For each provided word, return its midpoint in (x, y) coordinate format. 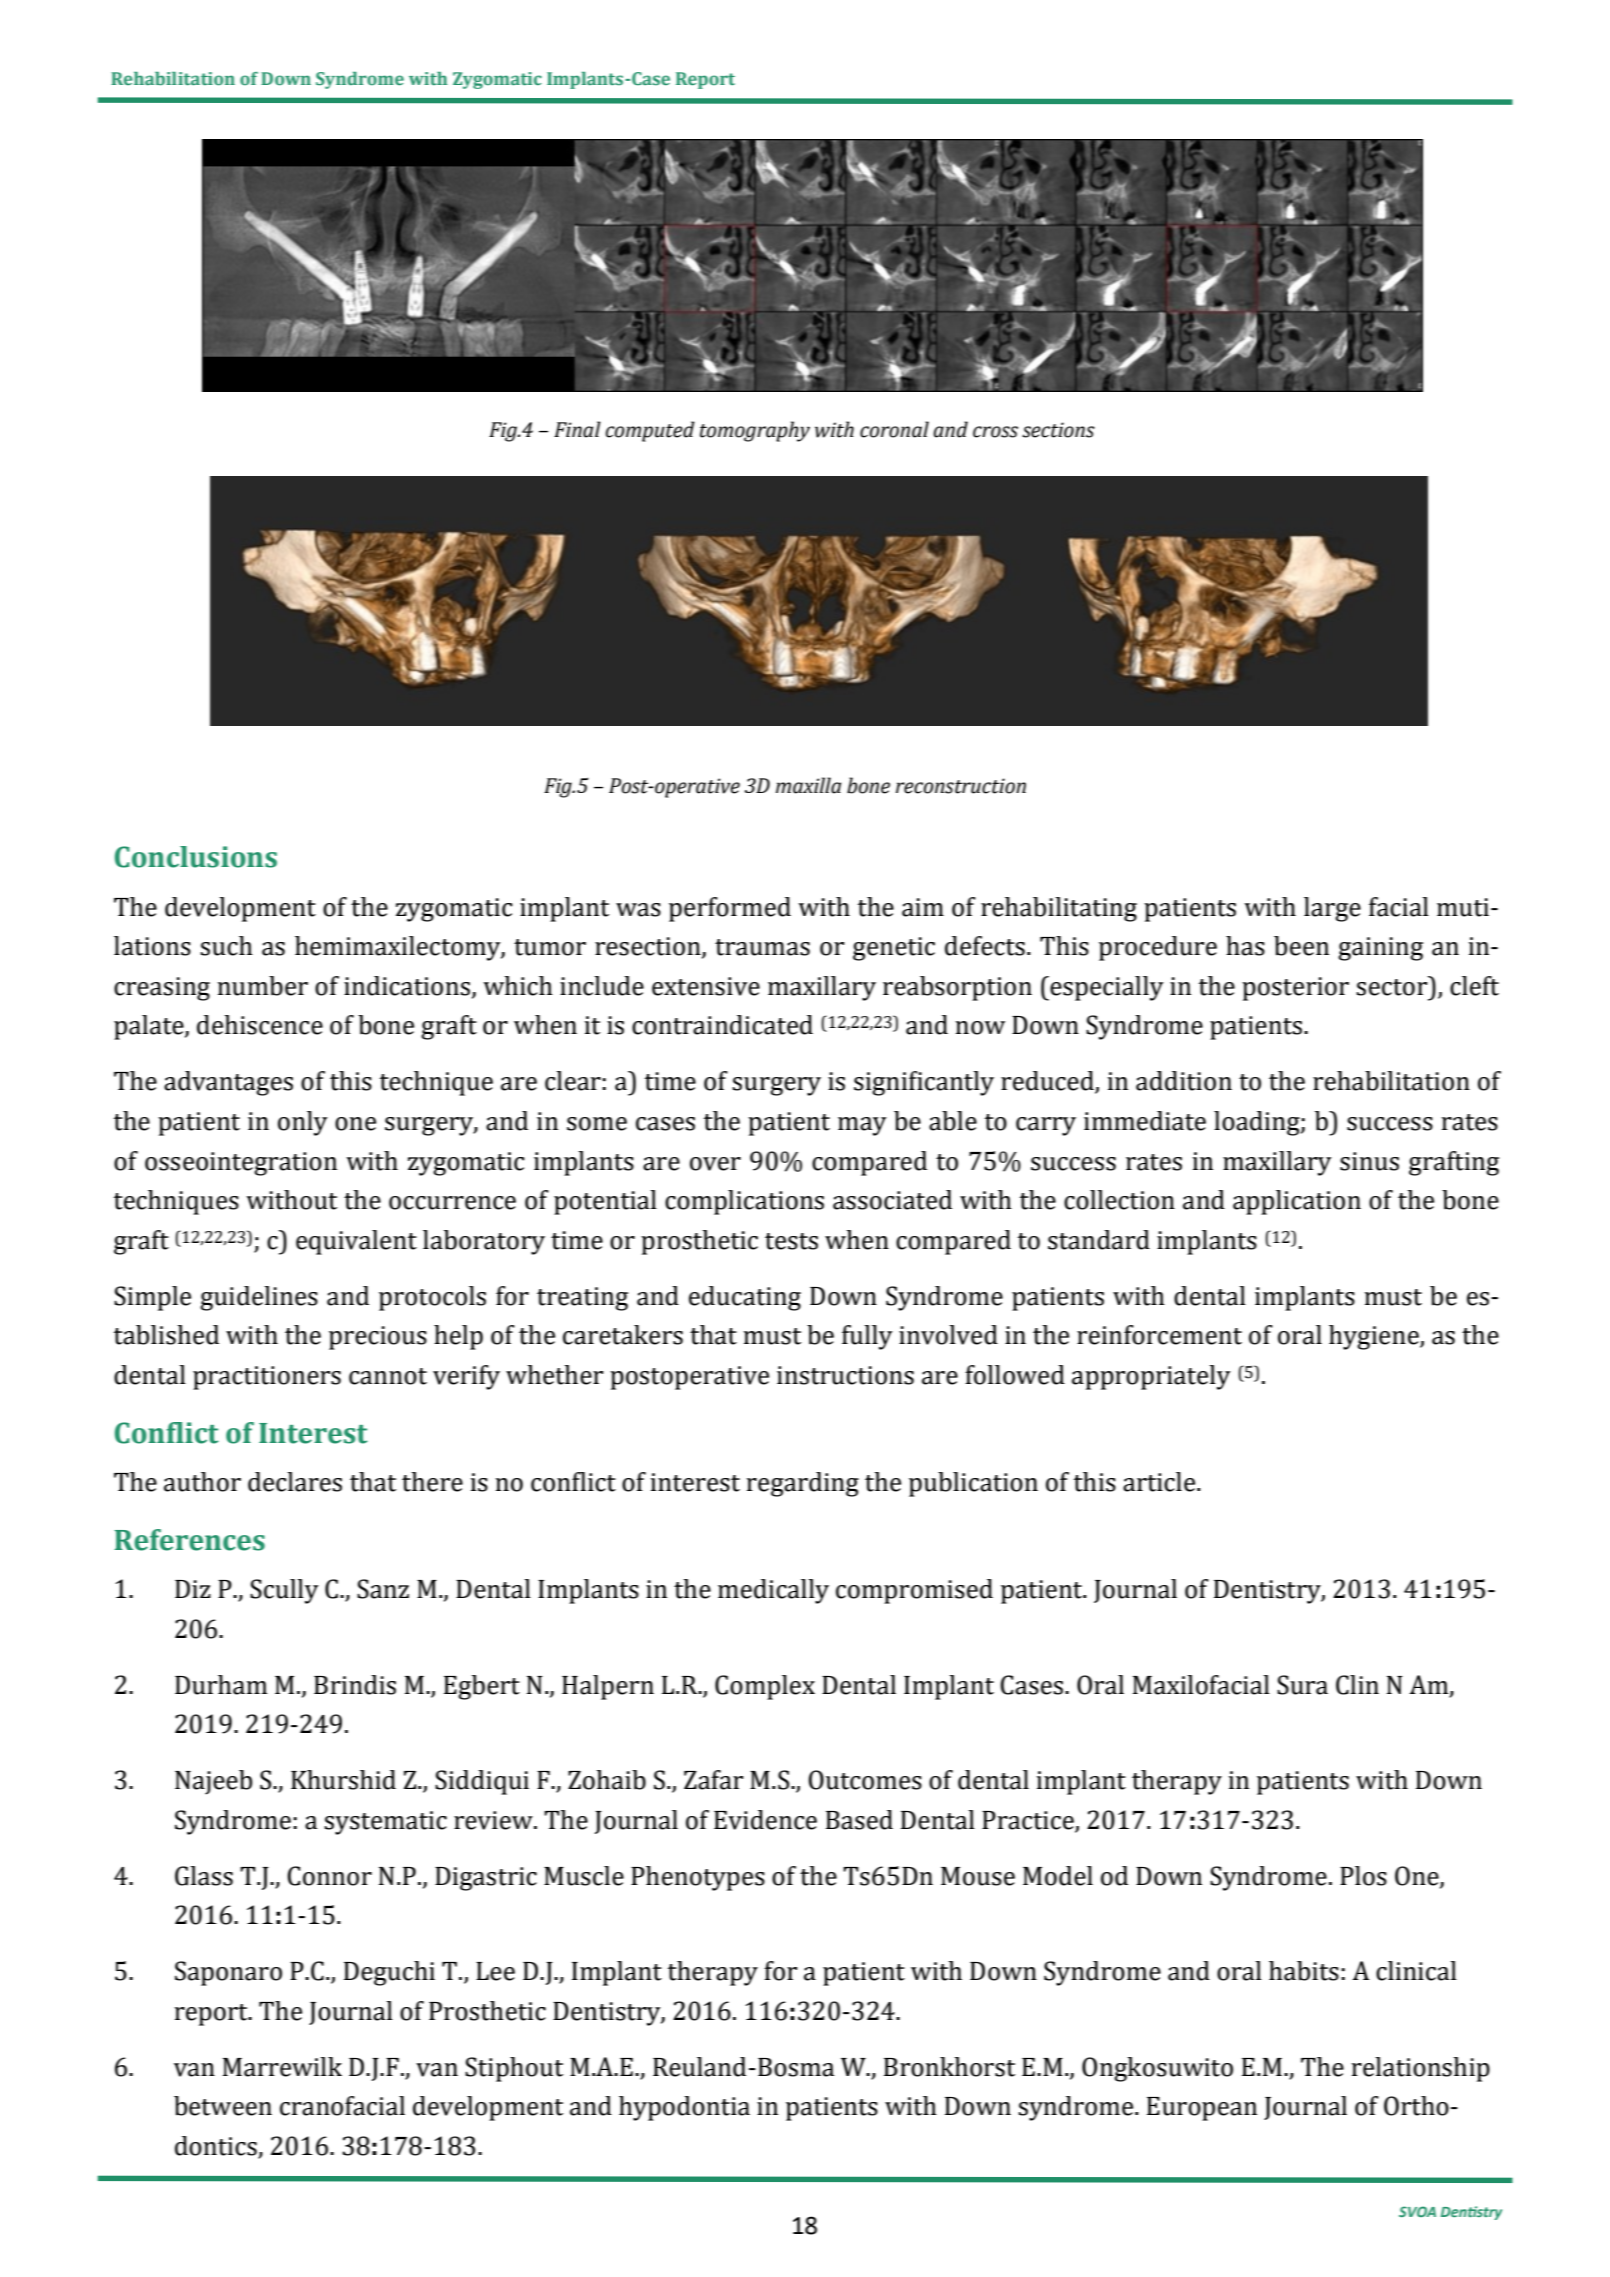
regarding (802, 1484)
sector (1393, 986)
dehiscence (260, 1025)
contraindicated (722, 1025)
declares (295, 1482)
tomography (755, 431)
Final (577, 429)
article (1160, 1482)
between (223, 2106)
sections (1058, 430)
